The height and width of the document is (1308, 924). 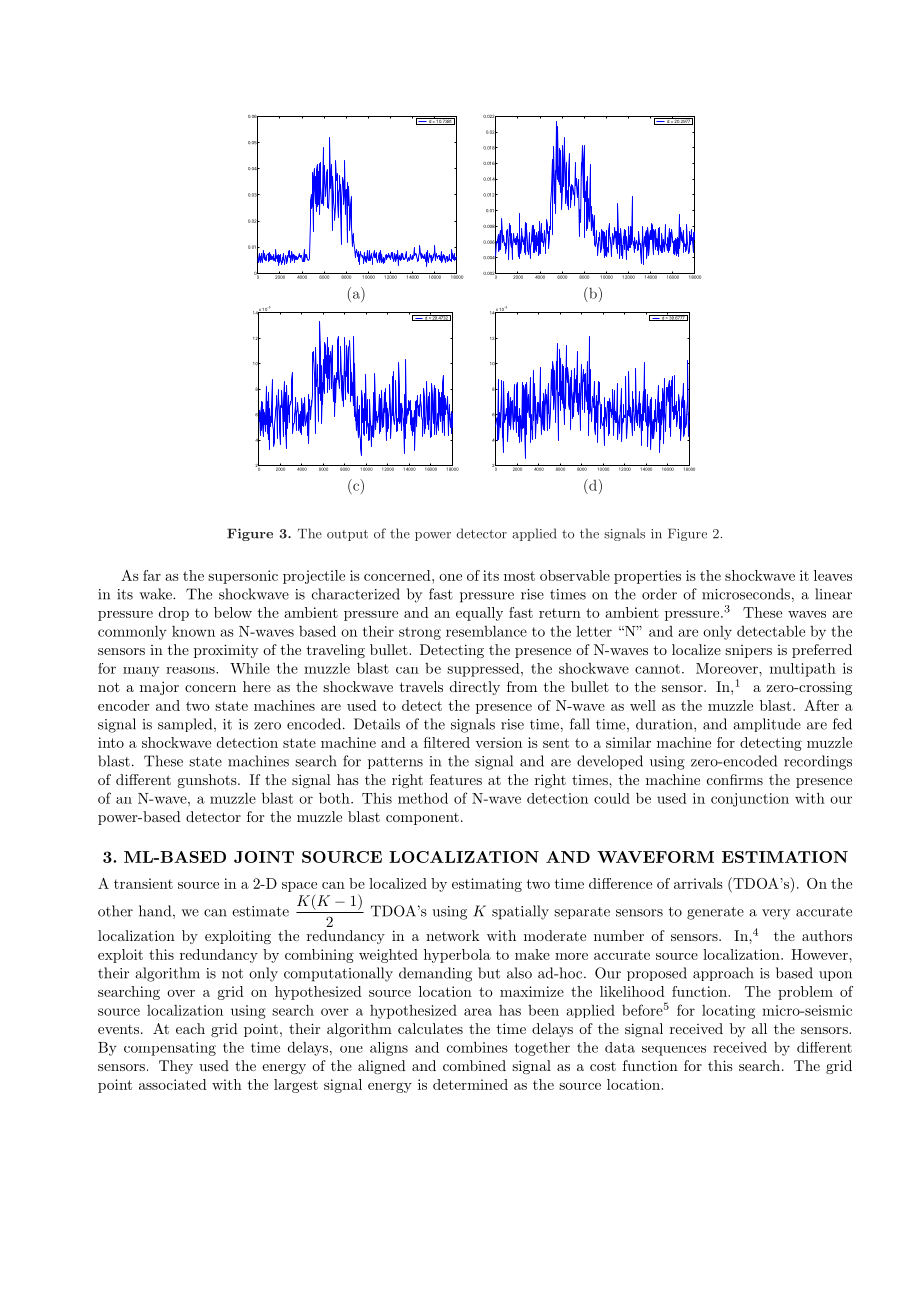 I want to click on suppressed, so click(x=484, y=670).
